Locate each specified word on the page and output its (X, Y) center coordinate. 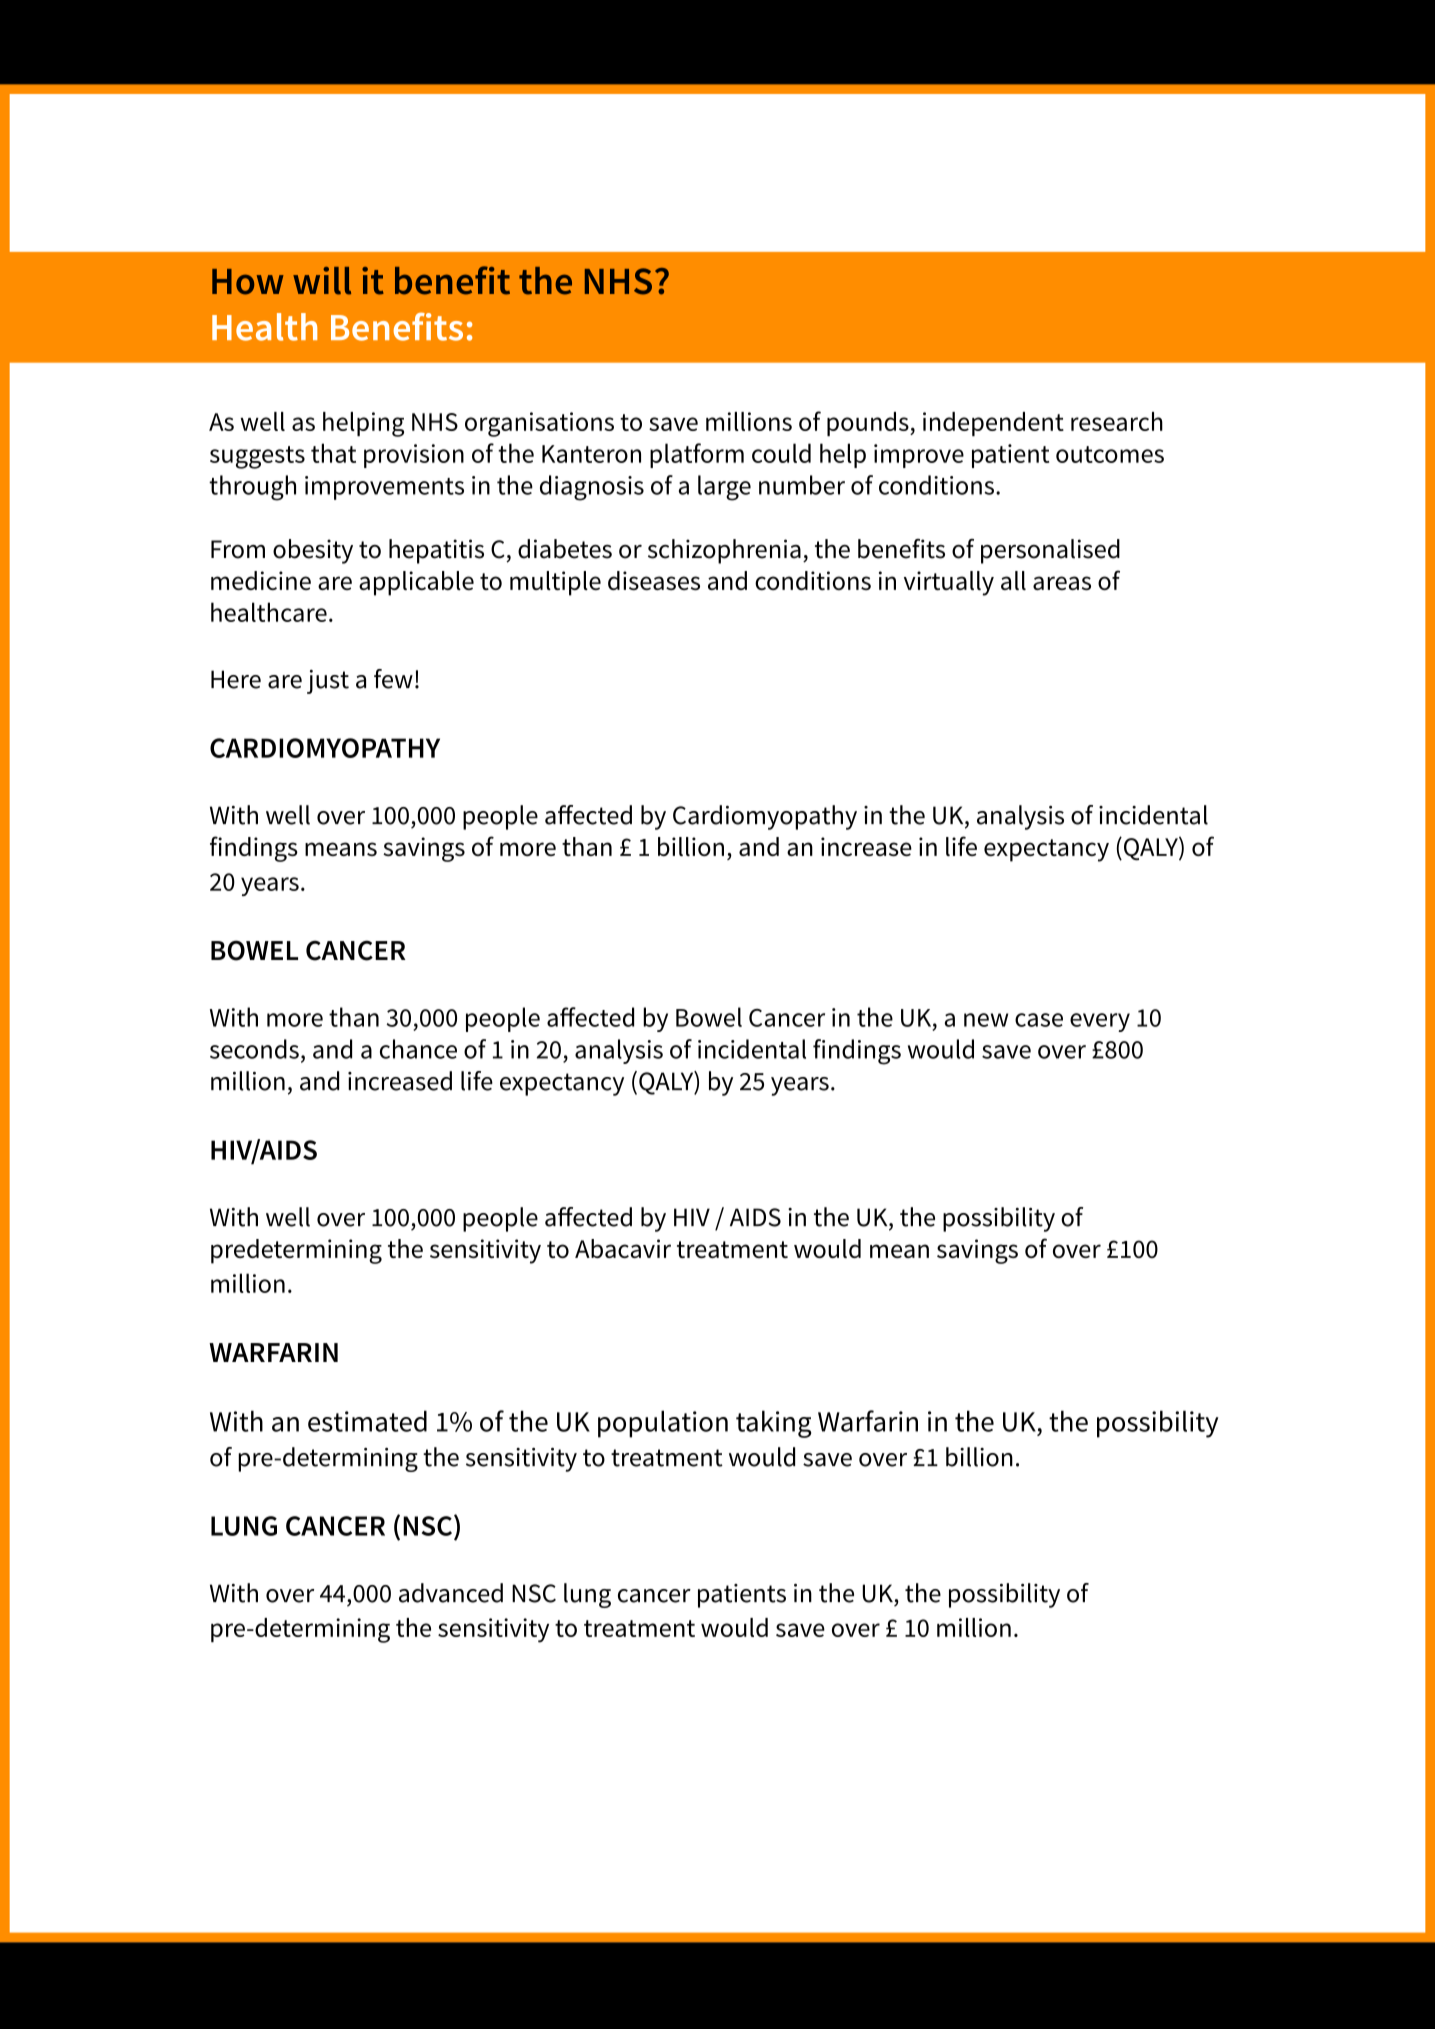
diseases (654, 580)
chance (418, 1049)
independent (993, 424)
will (322, 281)
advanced (451, 1593)
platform (697, 455)
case (1039, 1020)
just (328, 682)
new (986, 1020)
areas (1062, 583)
